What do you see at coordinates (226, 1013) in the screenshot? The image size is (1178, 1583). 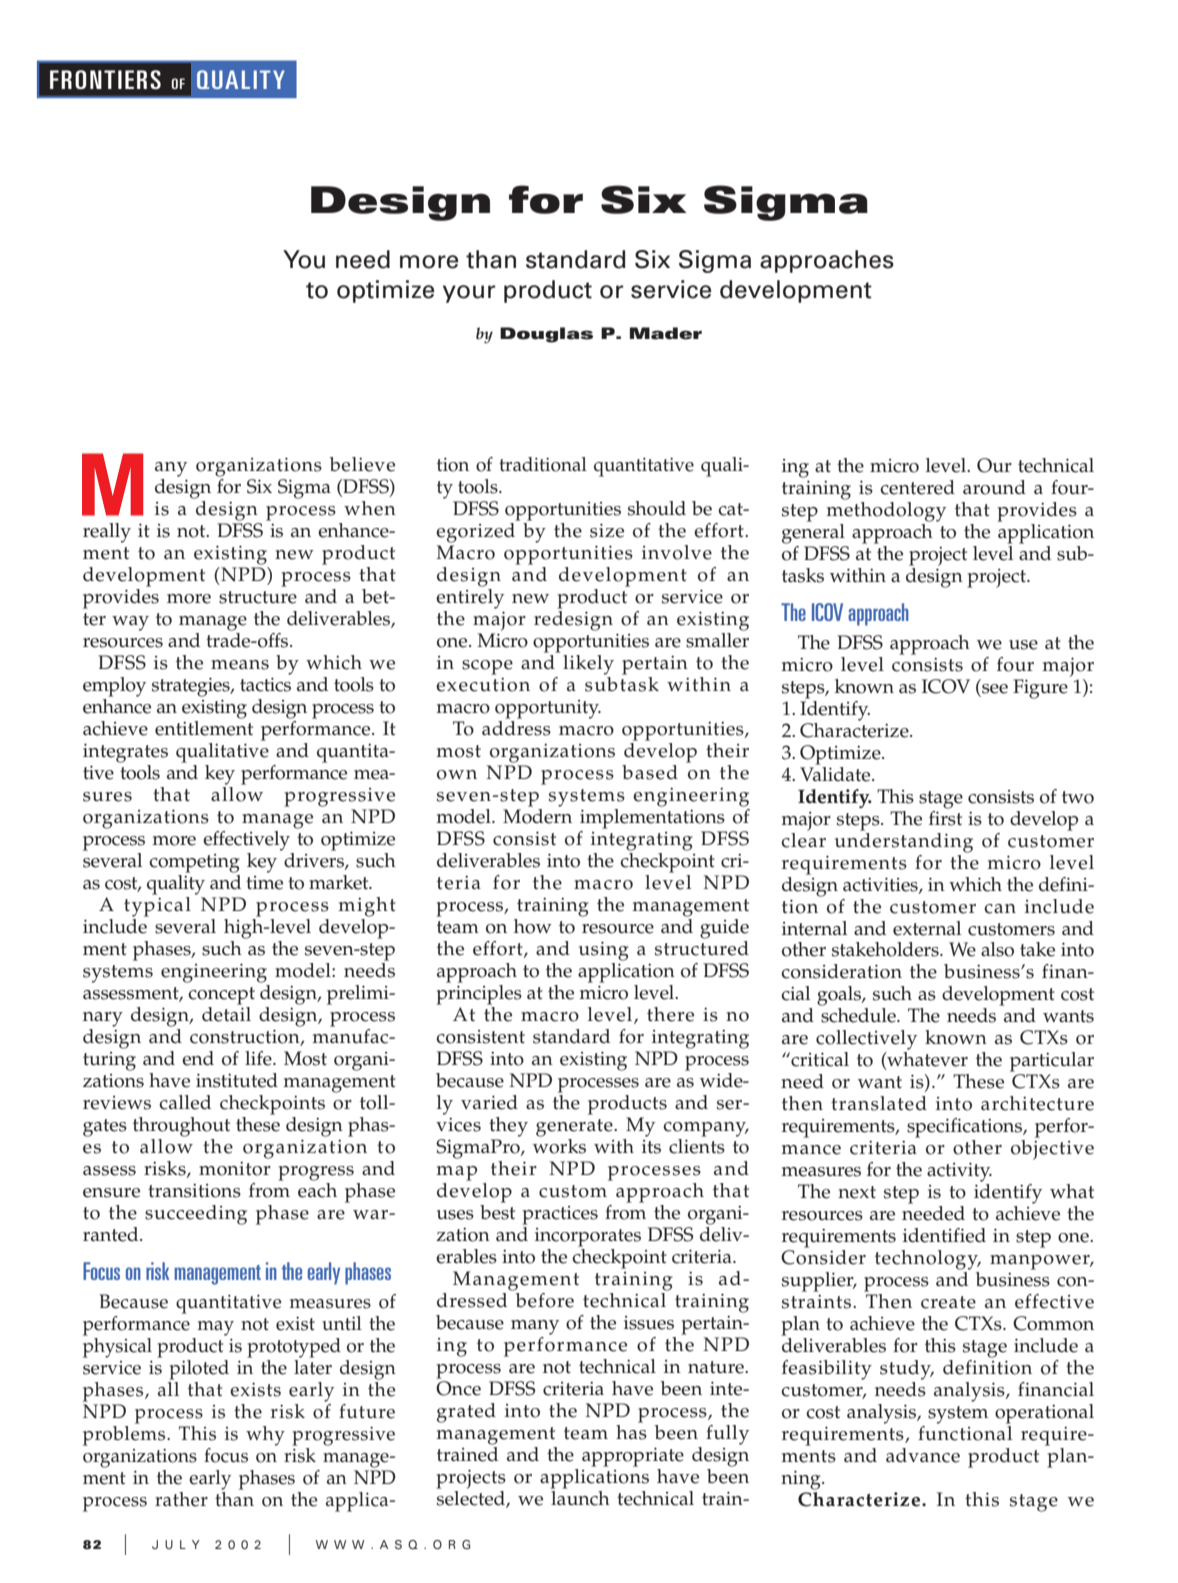 I see `detail` at bounding box center [226, 1013].
